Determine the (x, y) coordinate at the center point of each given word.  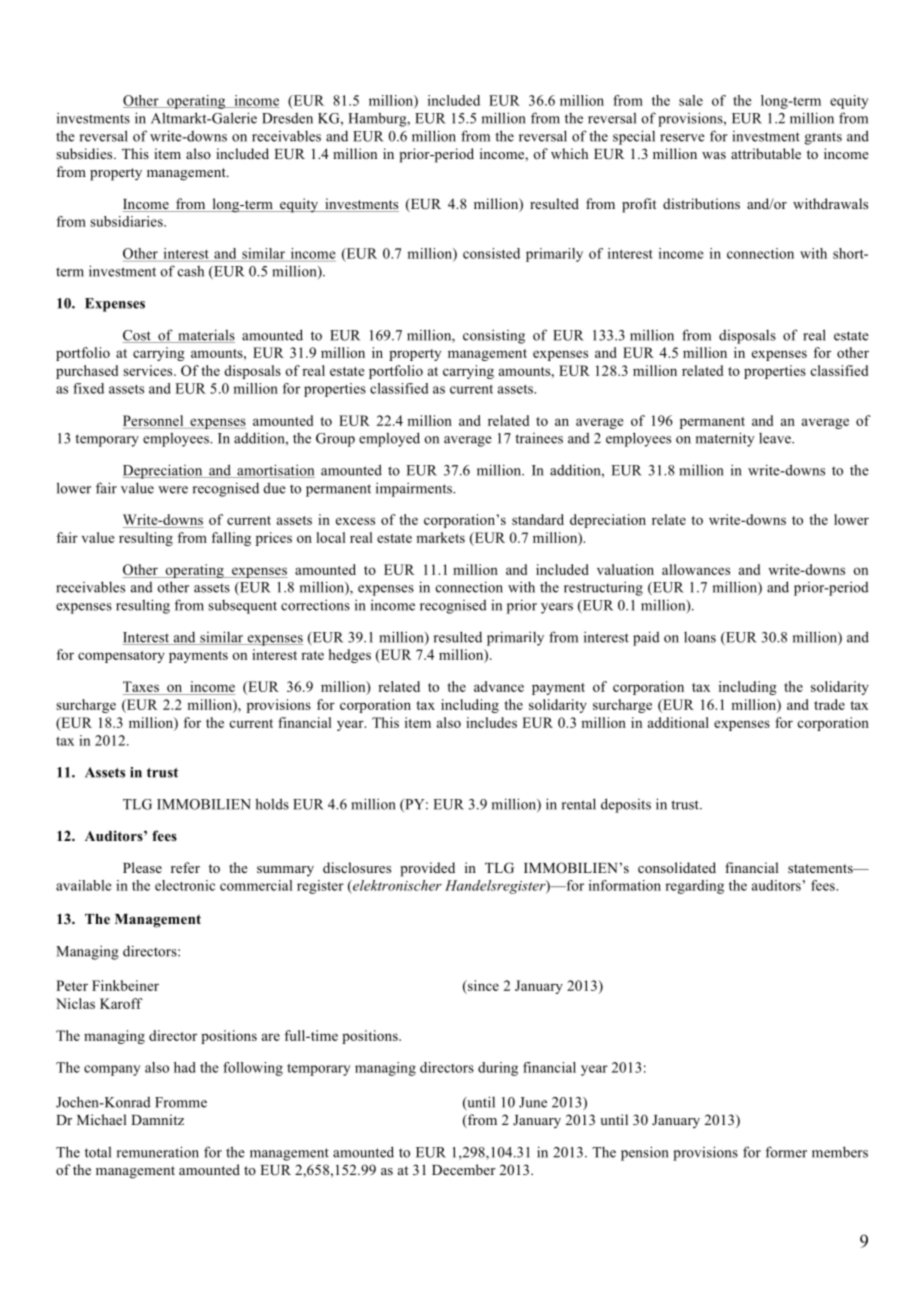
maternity (725, 439)
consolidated (677, 867)
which (569, 153)
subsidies (85, 153)
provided (427, 869)
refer (185, 867)
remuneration (158, 1152)
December (464, 1169)
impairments (415, 489)
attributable (766, 153)
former (786, 1152)
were (173, 490)
